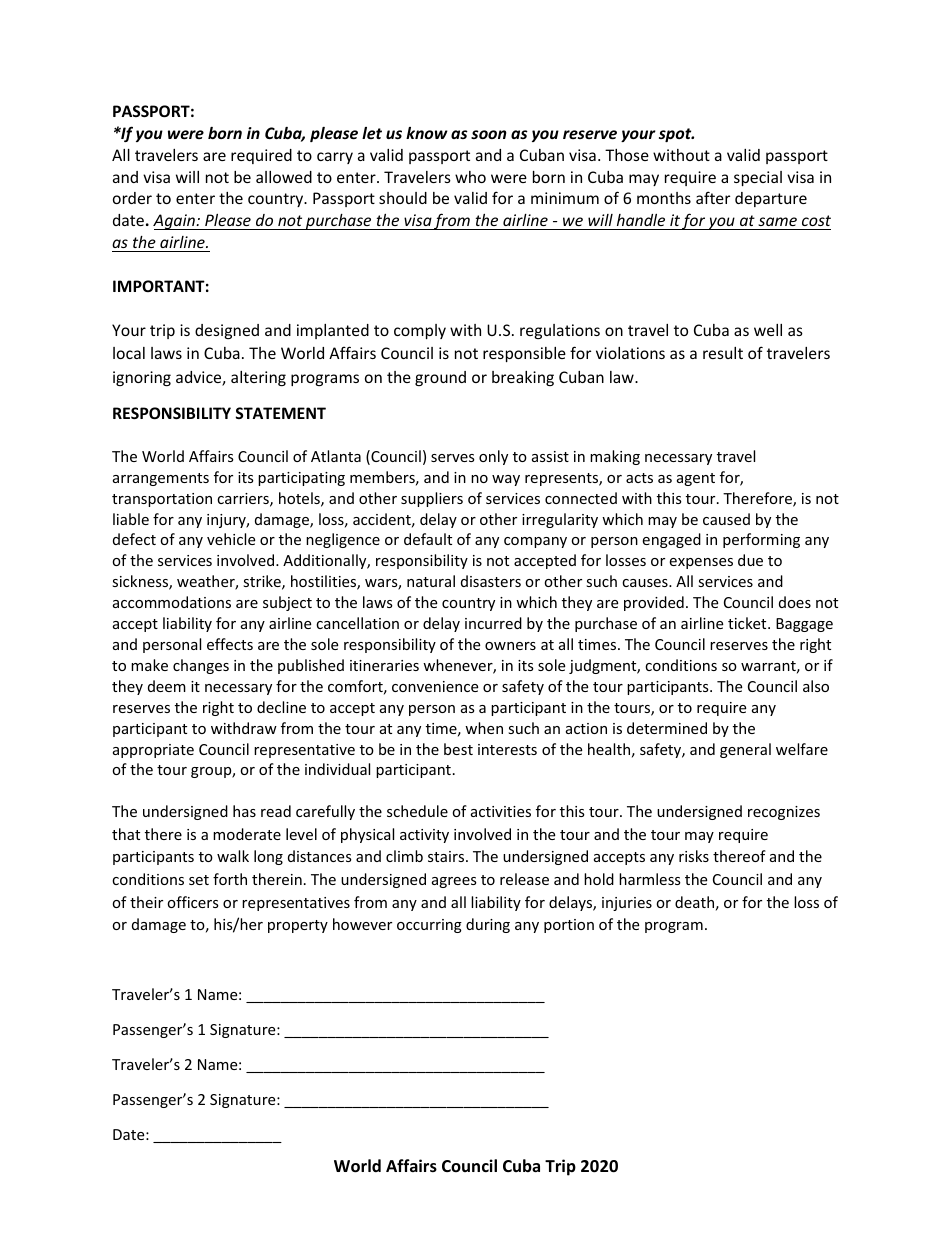  I want to click on agrees, so click(454, 882).
